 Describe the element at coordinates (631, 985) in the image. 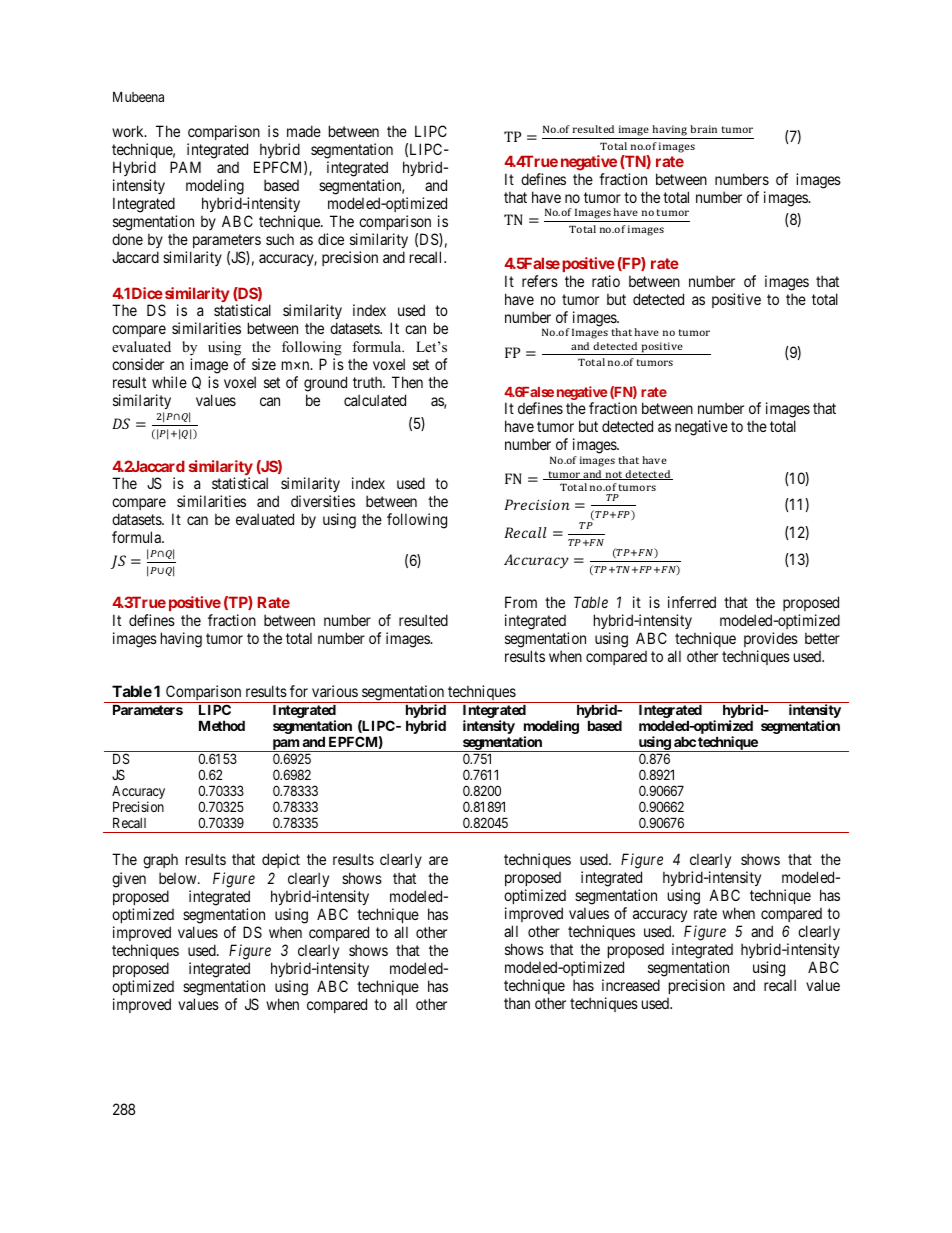

I see `increased` at that location.
